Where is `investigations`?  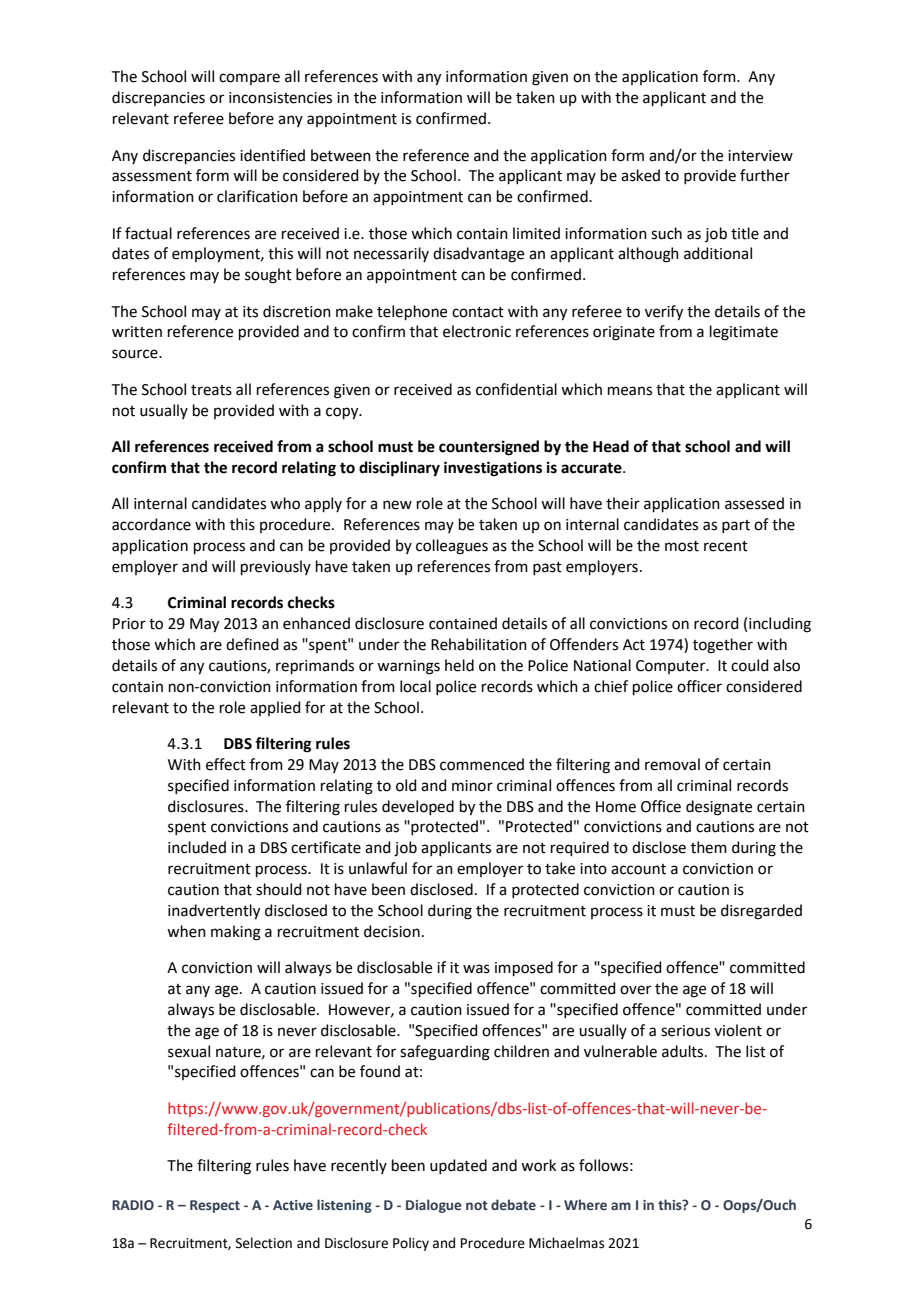
investigations is located at coordinates (493, 469).
